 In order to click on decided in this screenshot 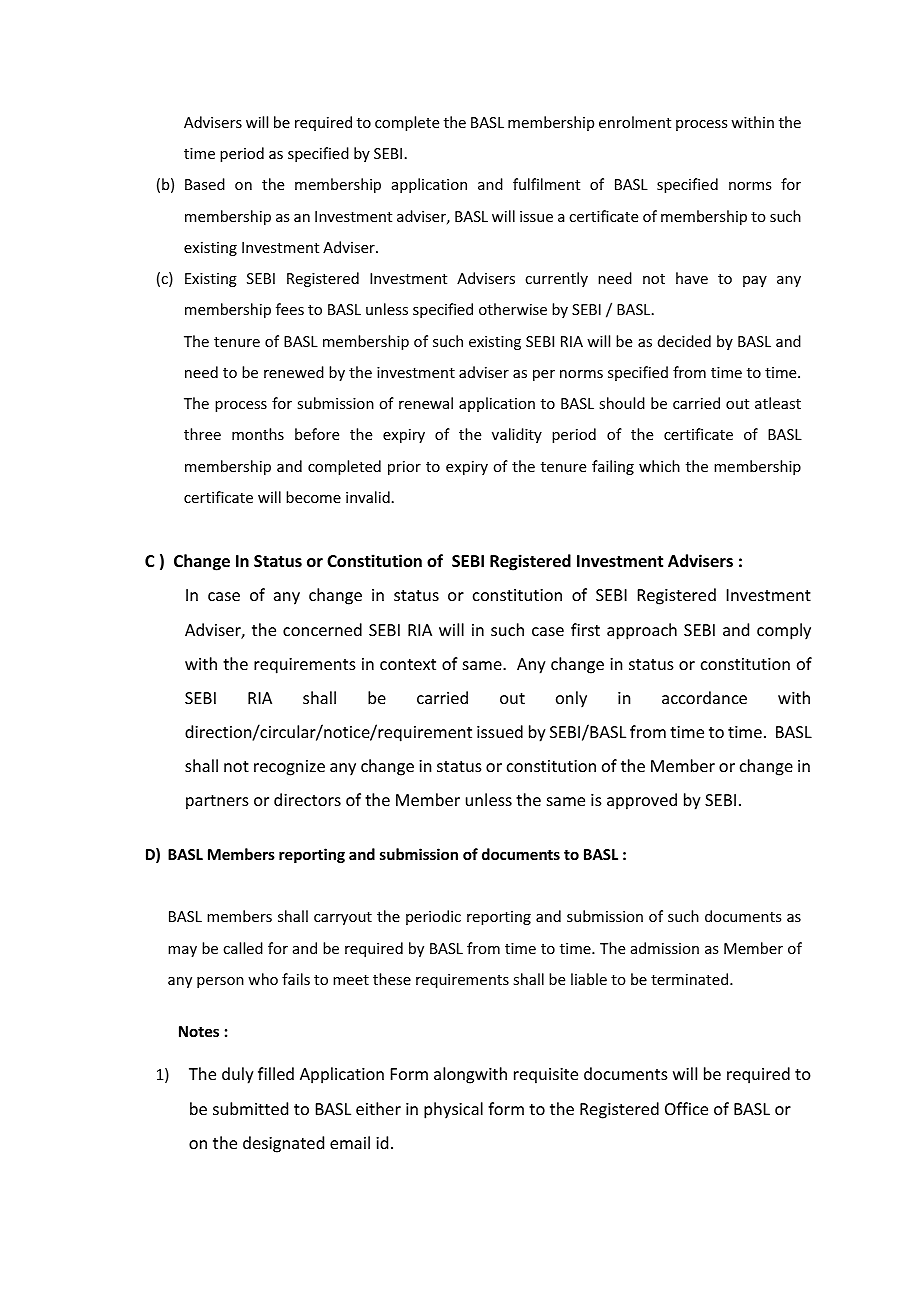, I will do `click(684, 341)`.
